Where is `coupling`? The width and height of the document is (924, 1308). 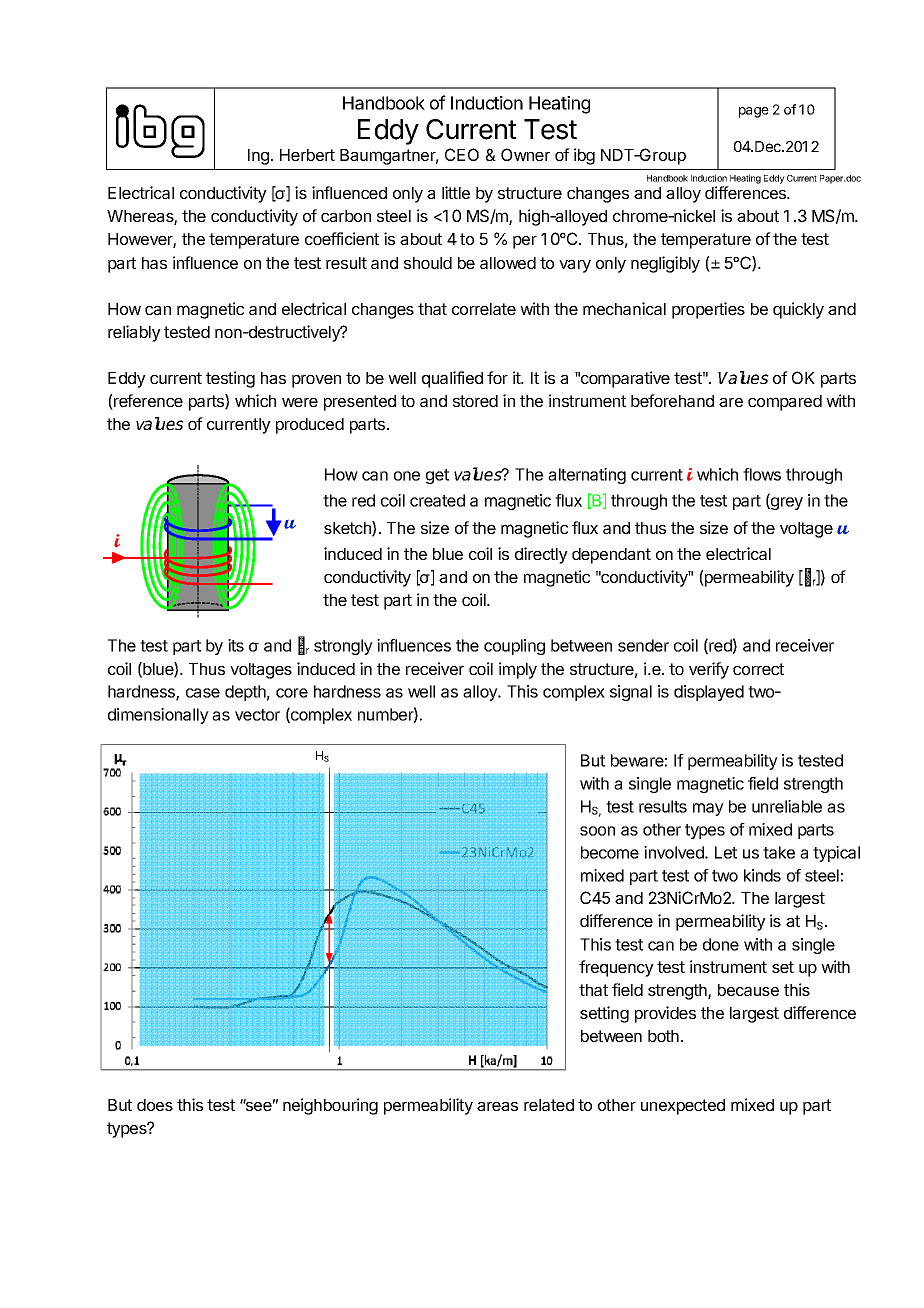
coupling is located at coordinates (514, 647).
